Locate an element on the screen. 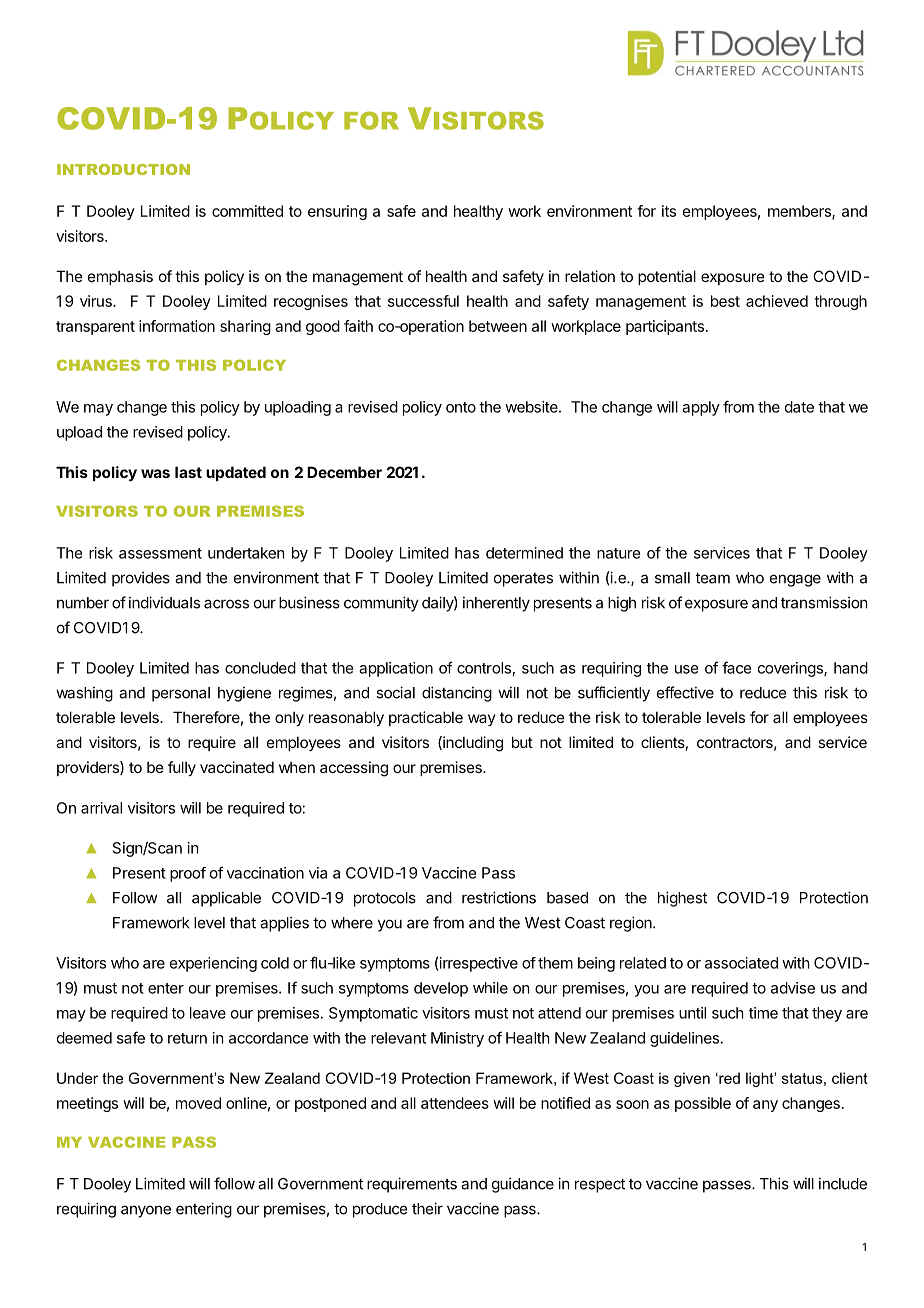 This screenshot has height=1308, width=924. anyone is located at coordinates (146, 1211).
